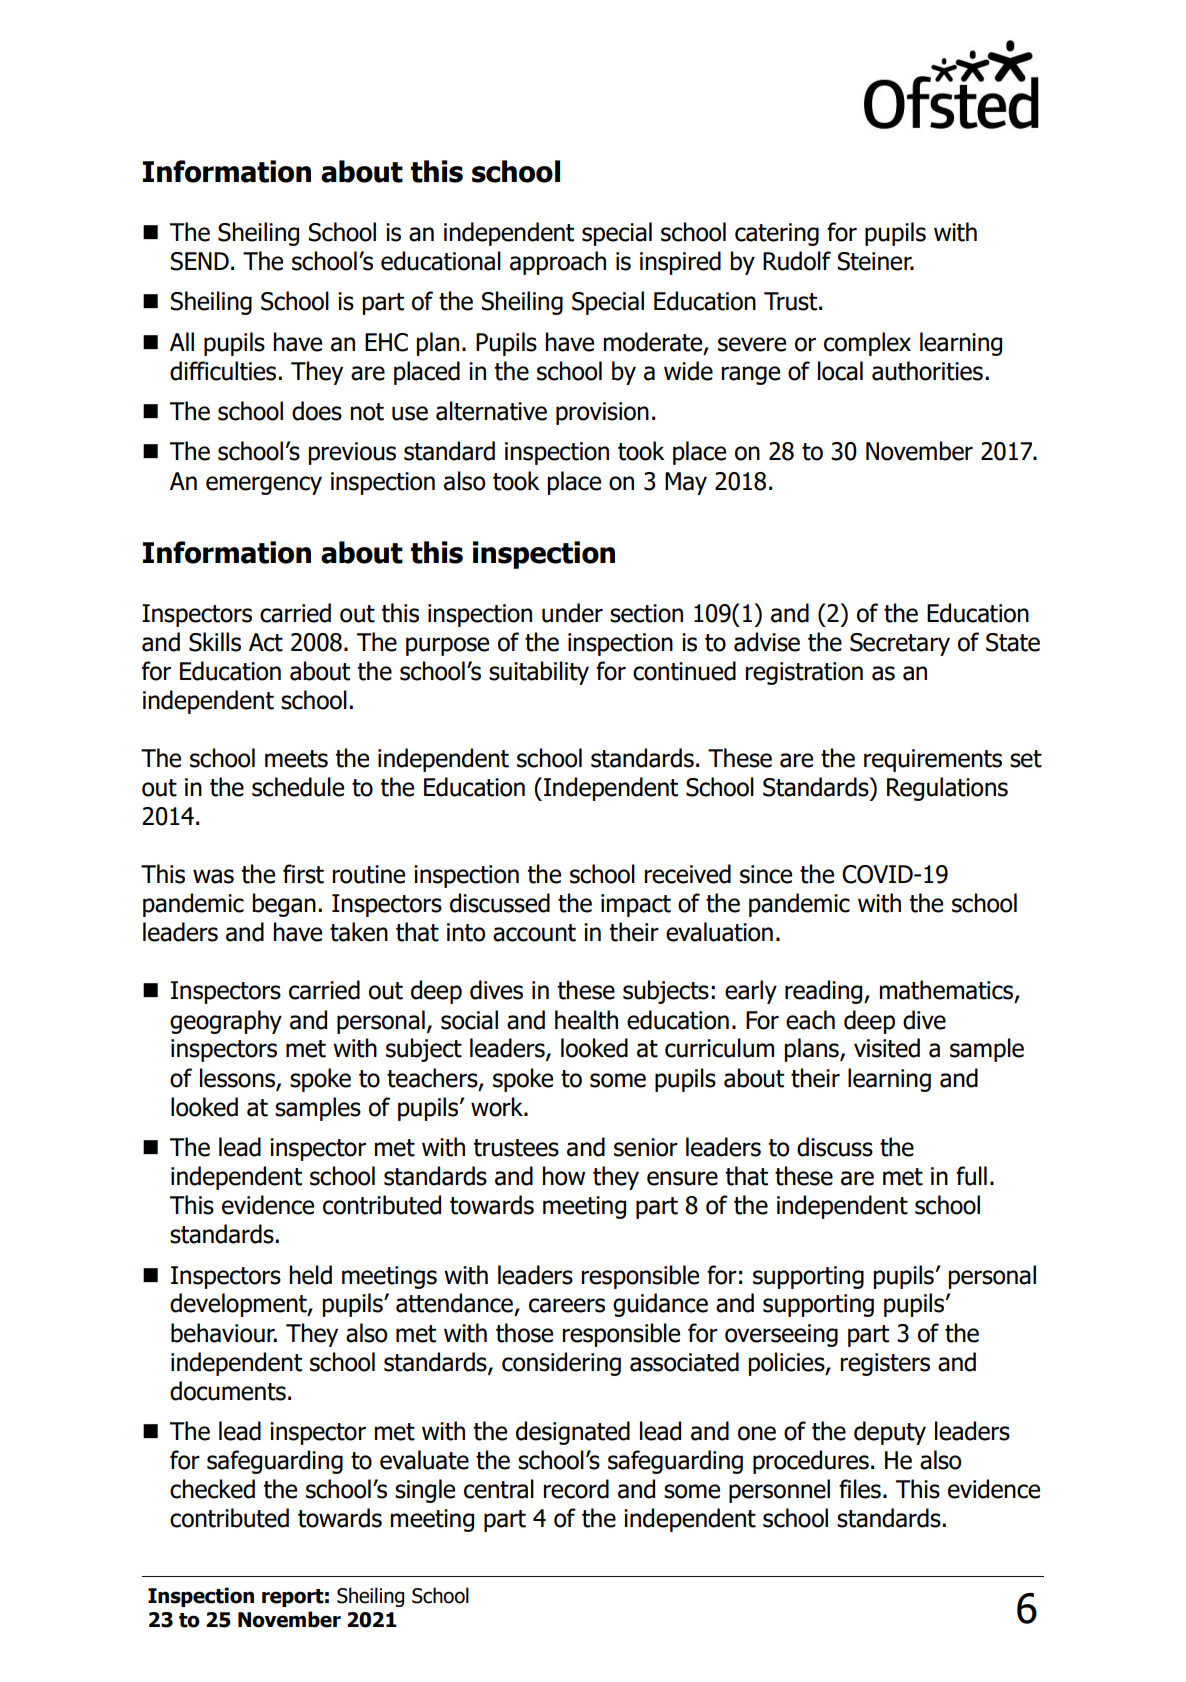 This screenshot has width=1186, height=1682. Describe the element at coordinates (237, 1078) in the screenshot. I see `lessons` at that location.
